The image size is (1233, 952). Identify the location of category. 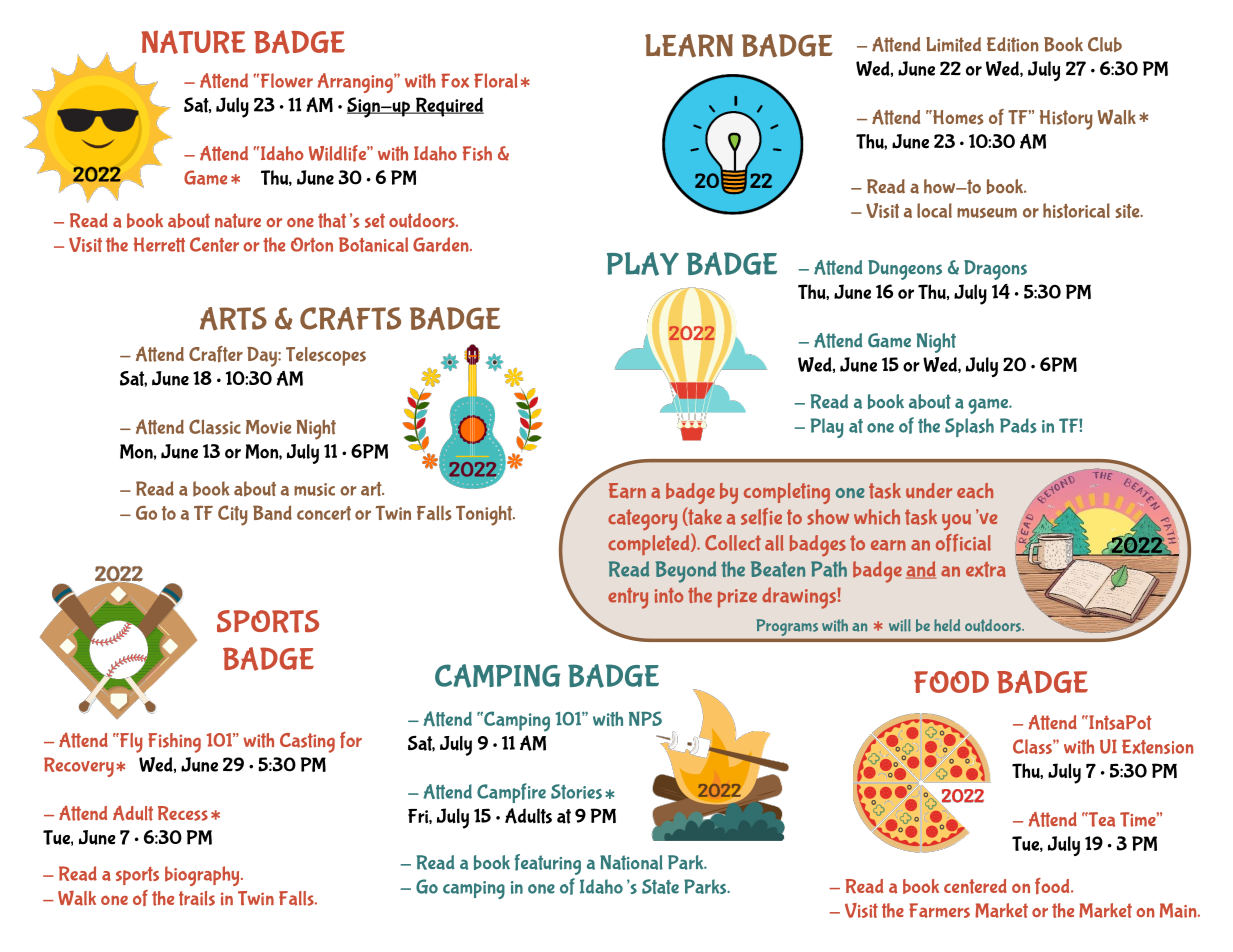
(642, 520).
